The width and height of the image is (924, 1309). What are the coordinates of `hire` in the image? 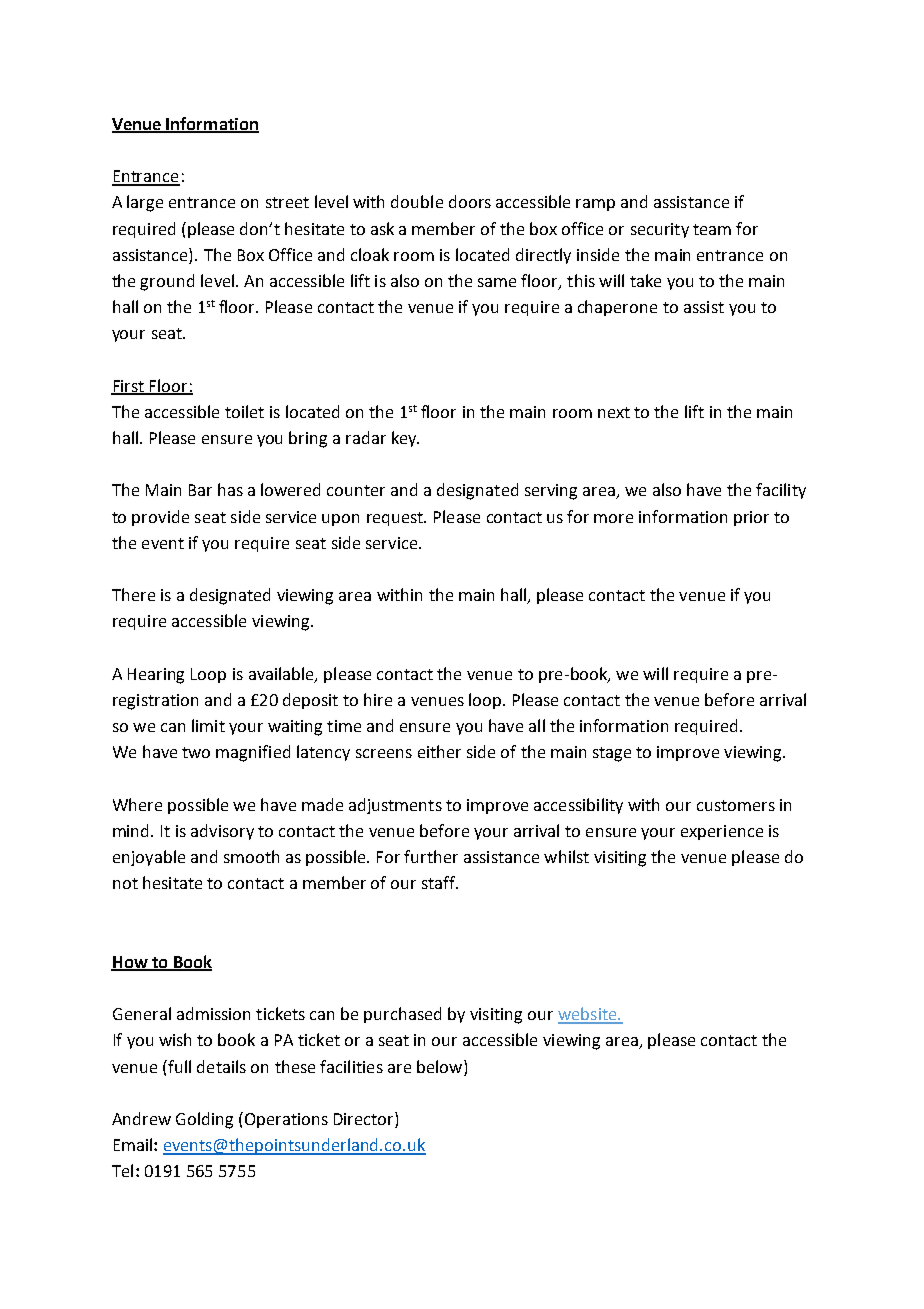 It's located at (378, 699).
